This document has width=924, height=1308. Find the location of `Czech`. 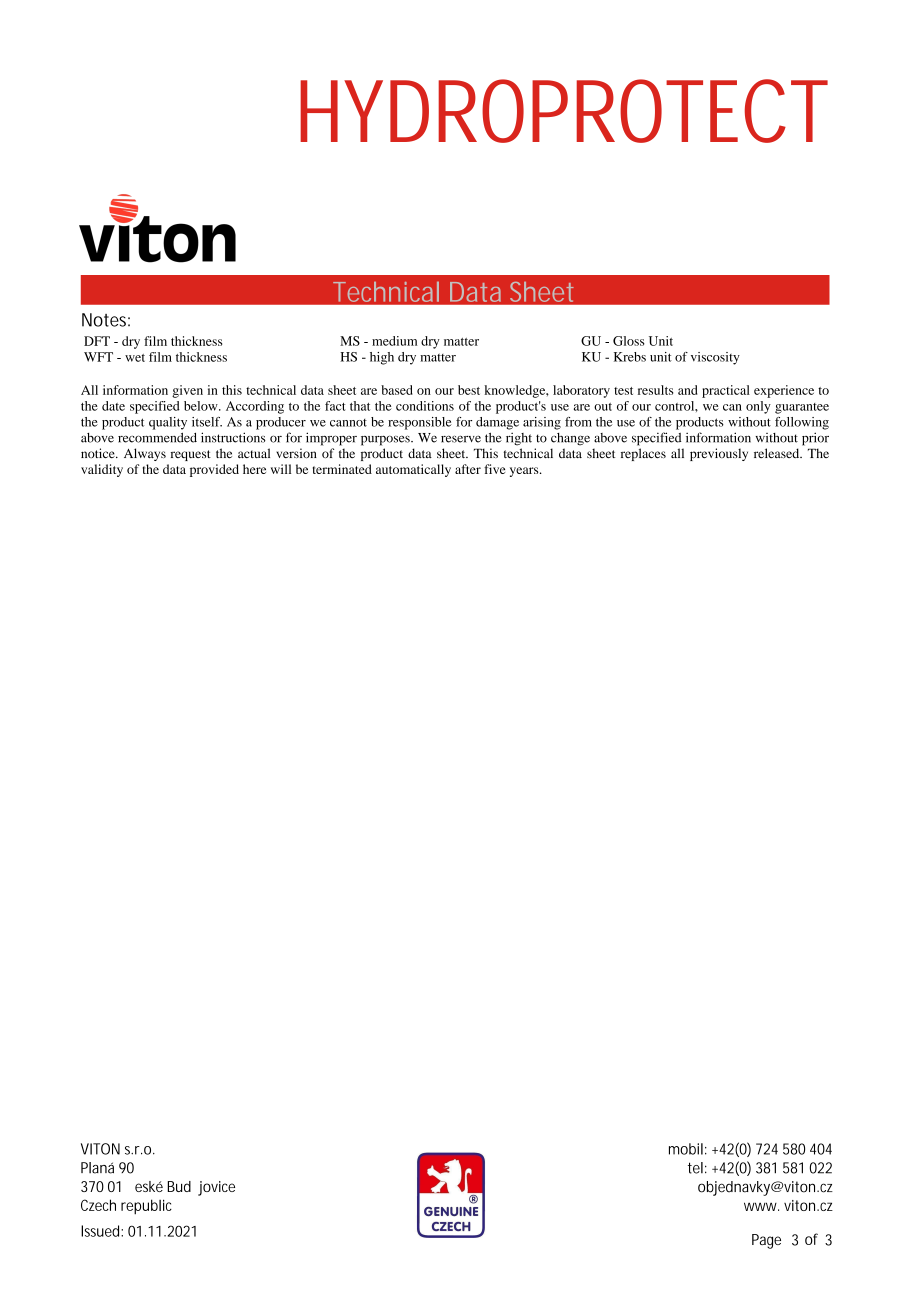

Czech is located at coordinates (98, 1205).
